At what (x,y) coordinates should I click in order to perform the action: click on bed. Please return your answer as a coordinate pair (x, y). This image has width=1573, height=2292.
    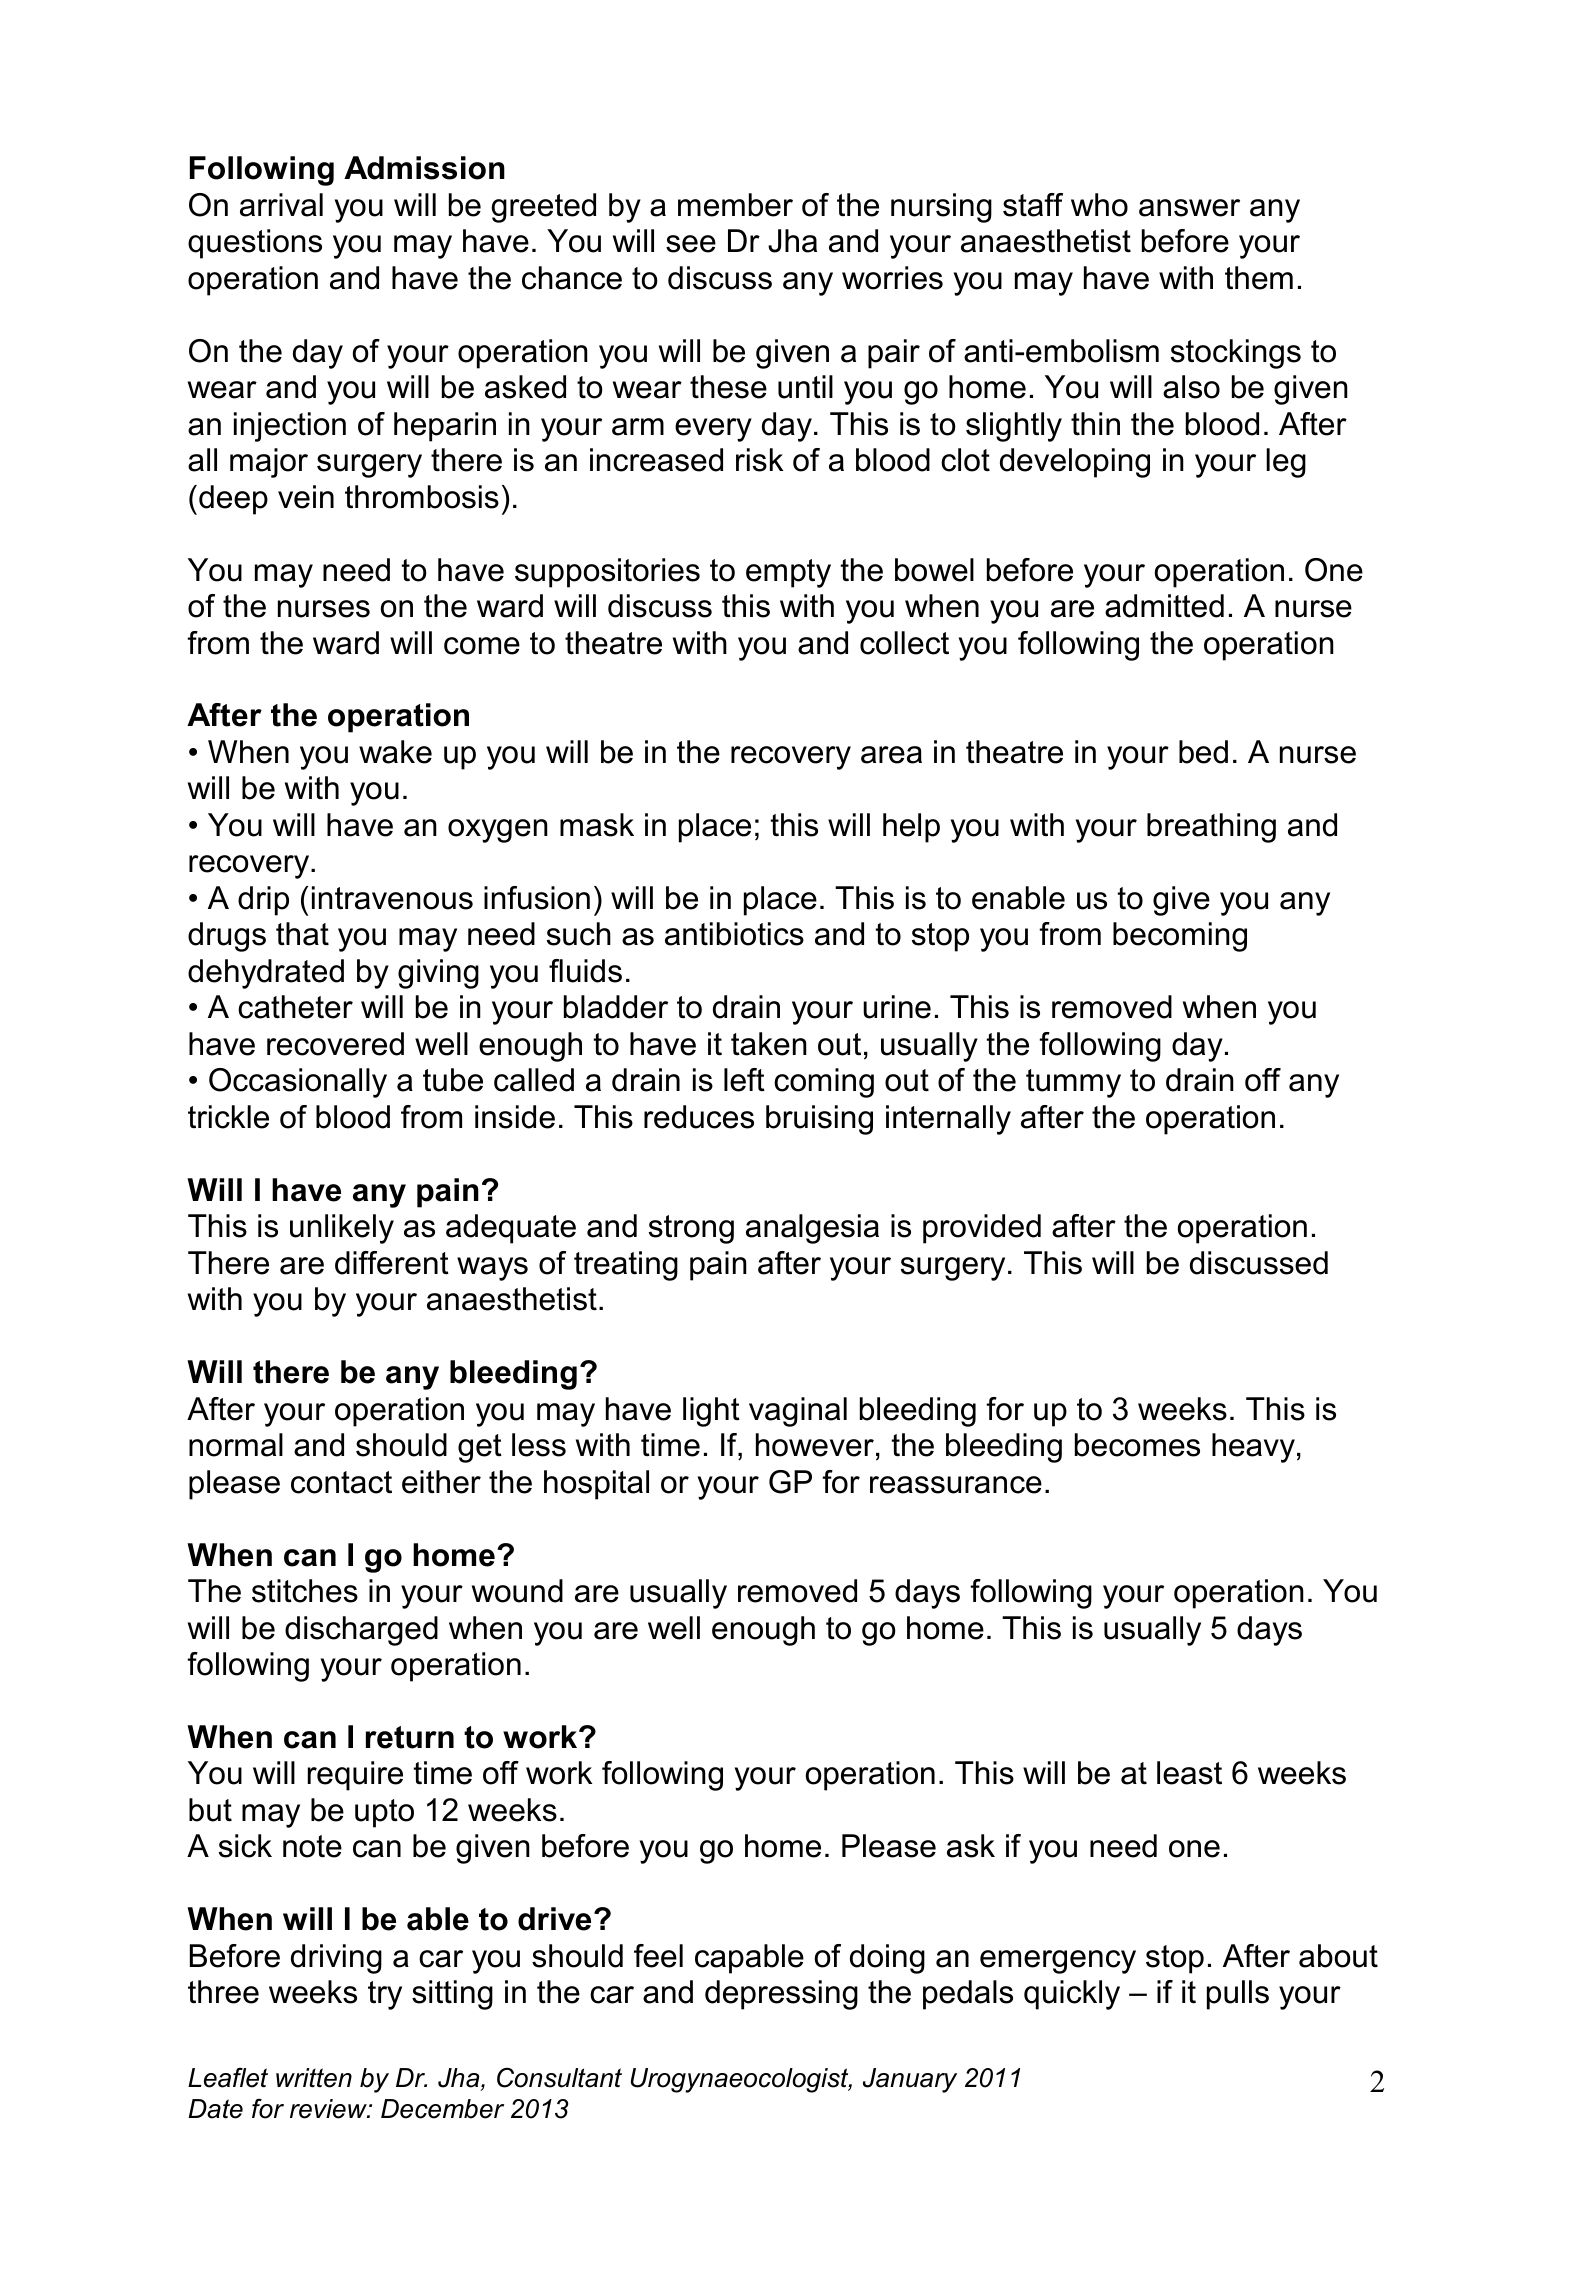
    Looking at the image, I should click on (1203, 752).
